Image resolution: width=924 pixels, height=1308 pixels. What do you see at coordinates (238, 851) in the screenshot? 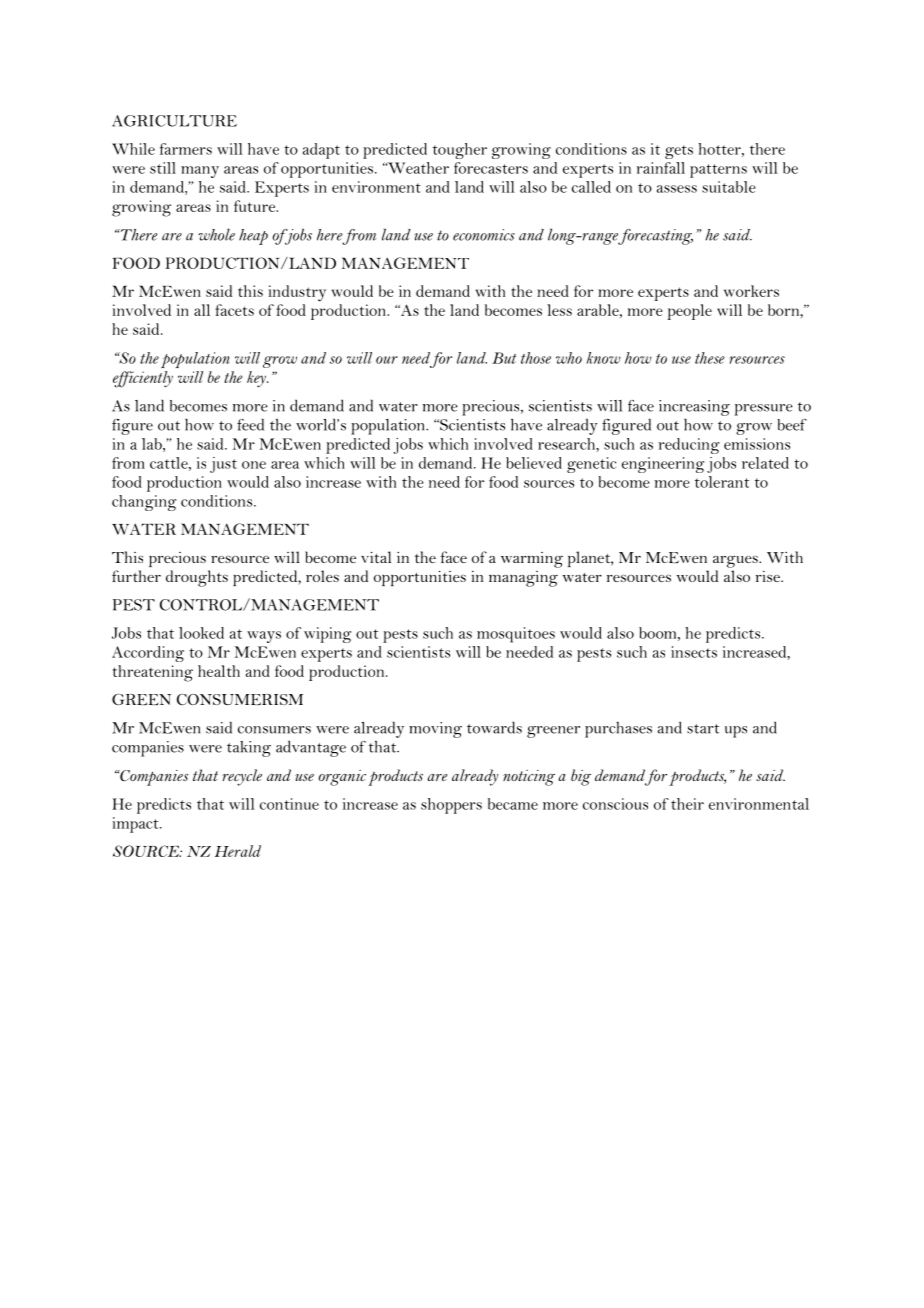
I see `Herald` at bounding box center [238, 851].
